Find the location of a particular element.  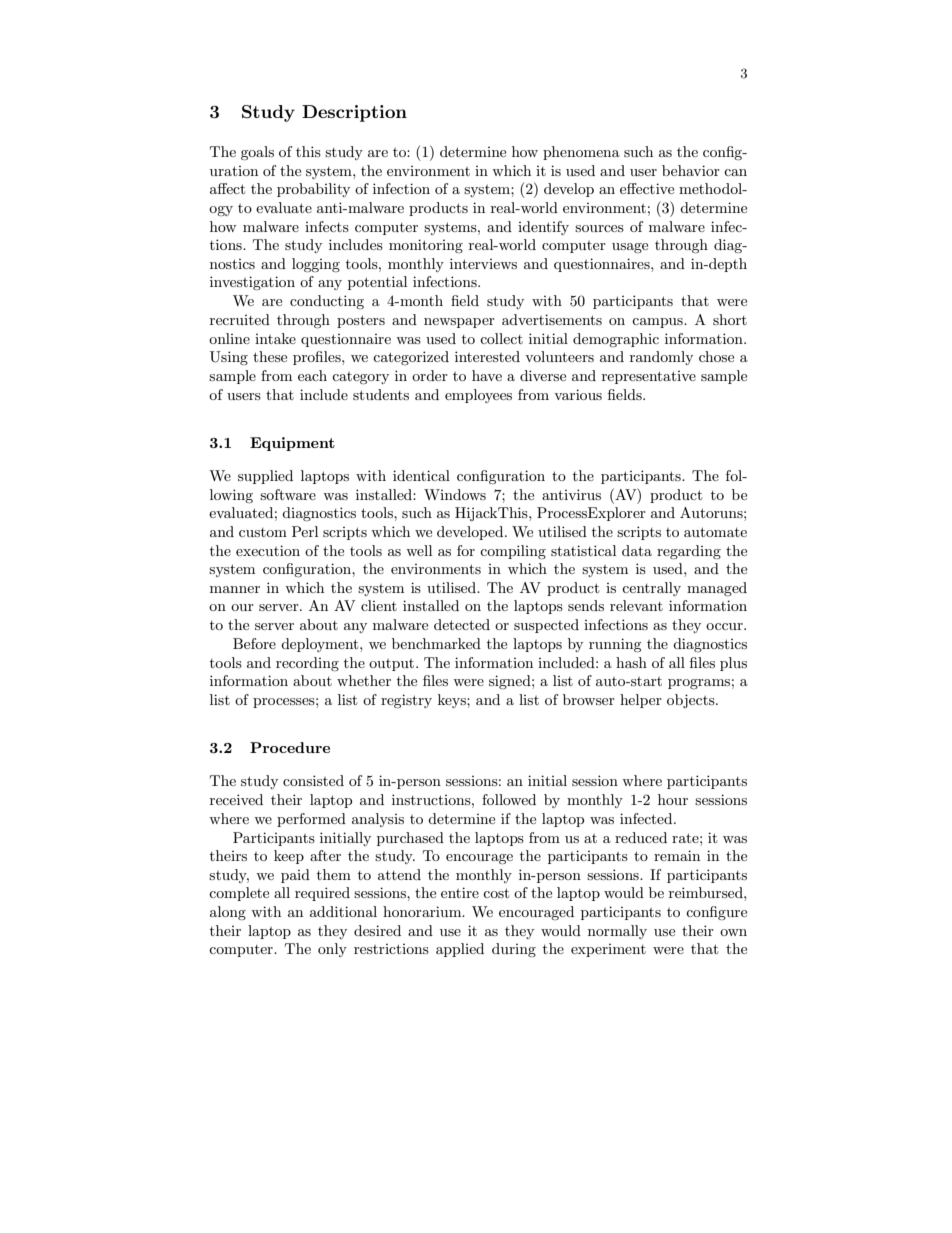

applied is located at coordinates (460, 950).
